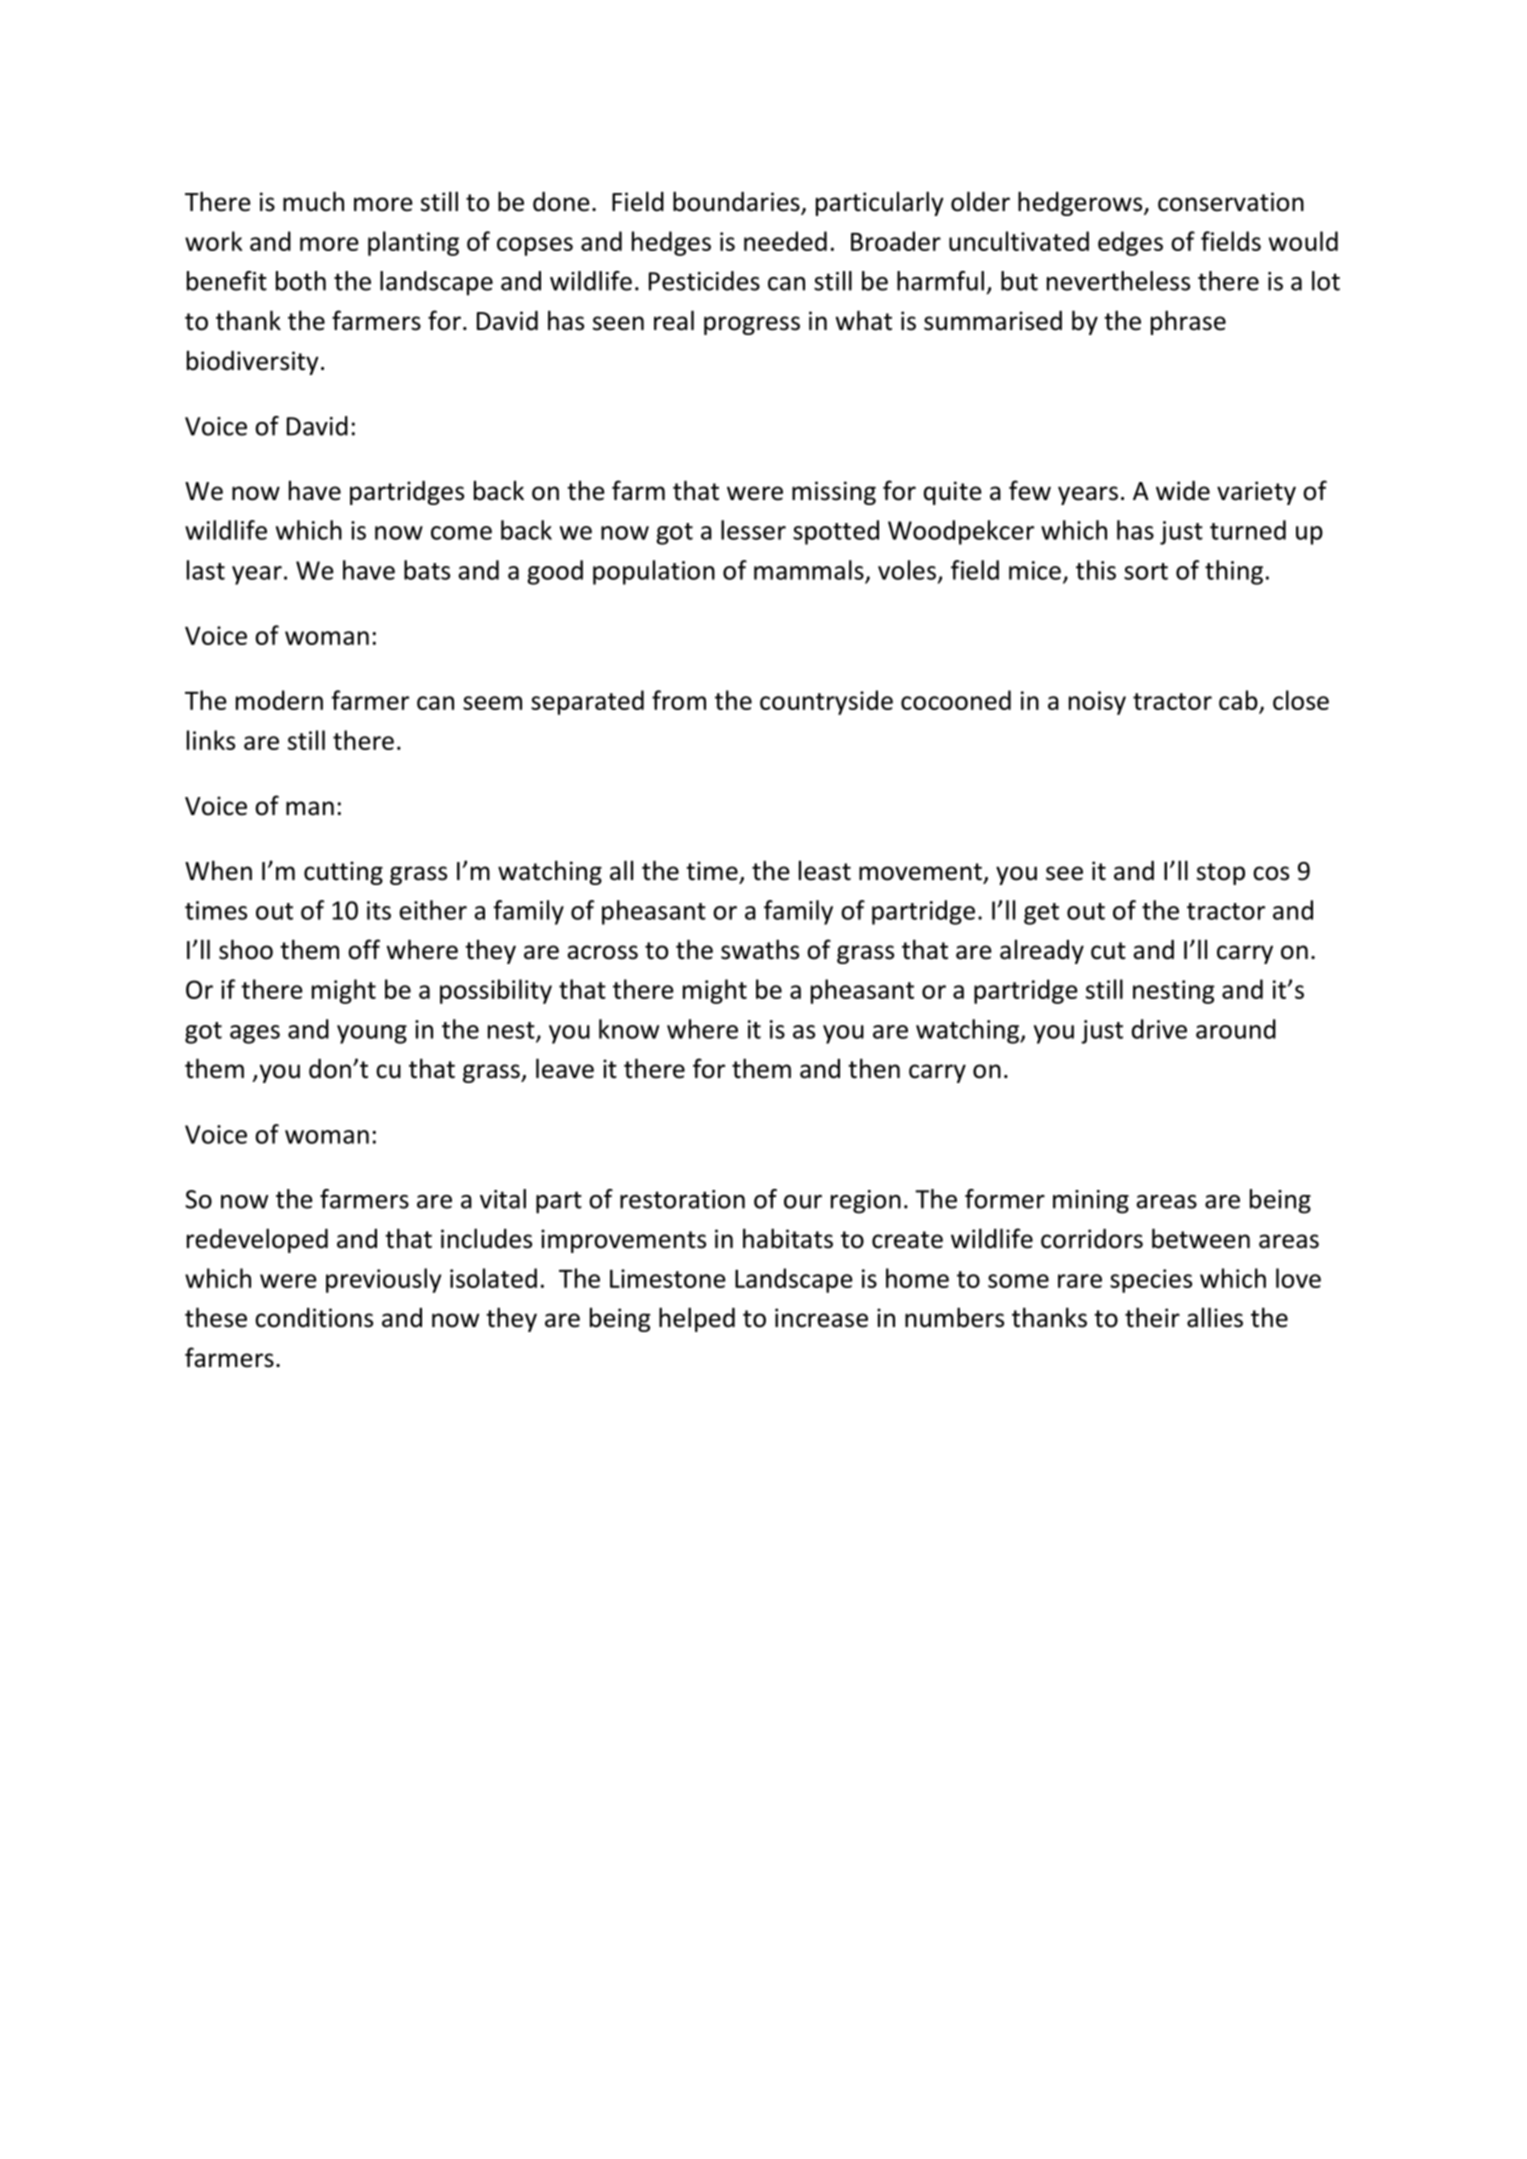 This page has width=1527, height=2159. What do you see at coordinates (785, 241) in the page?
I see `needed` at bounding box center [785, 241].
